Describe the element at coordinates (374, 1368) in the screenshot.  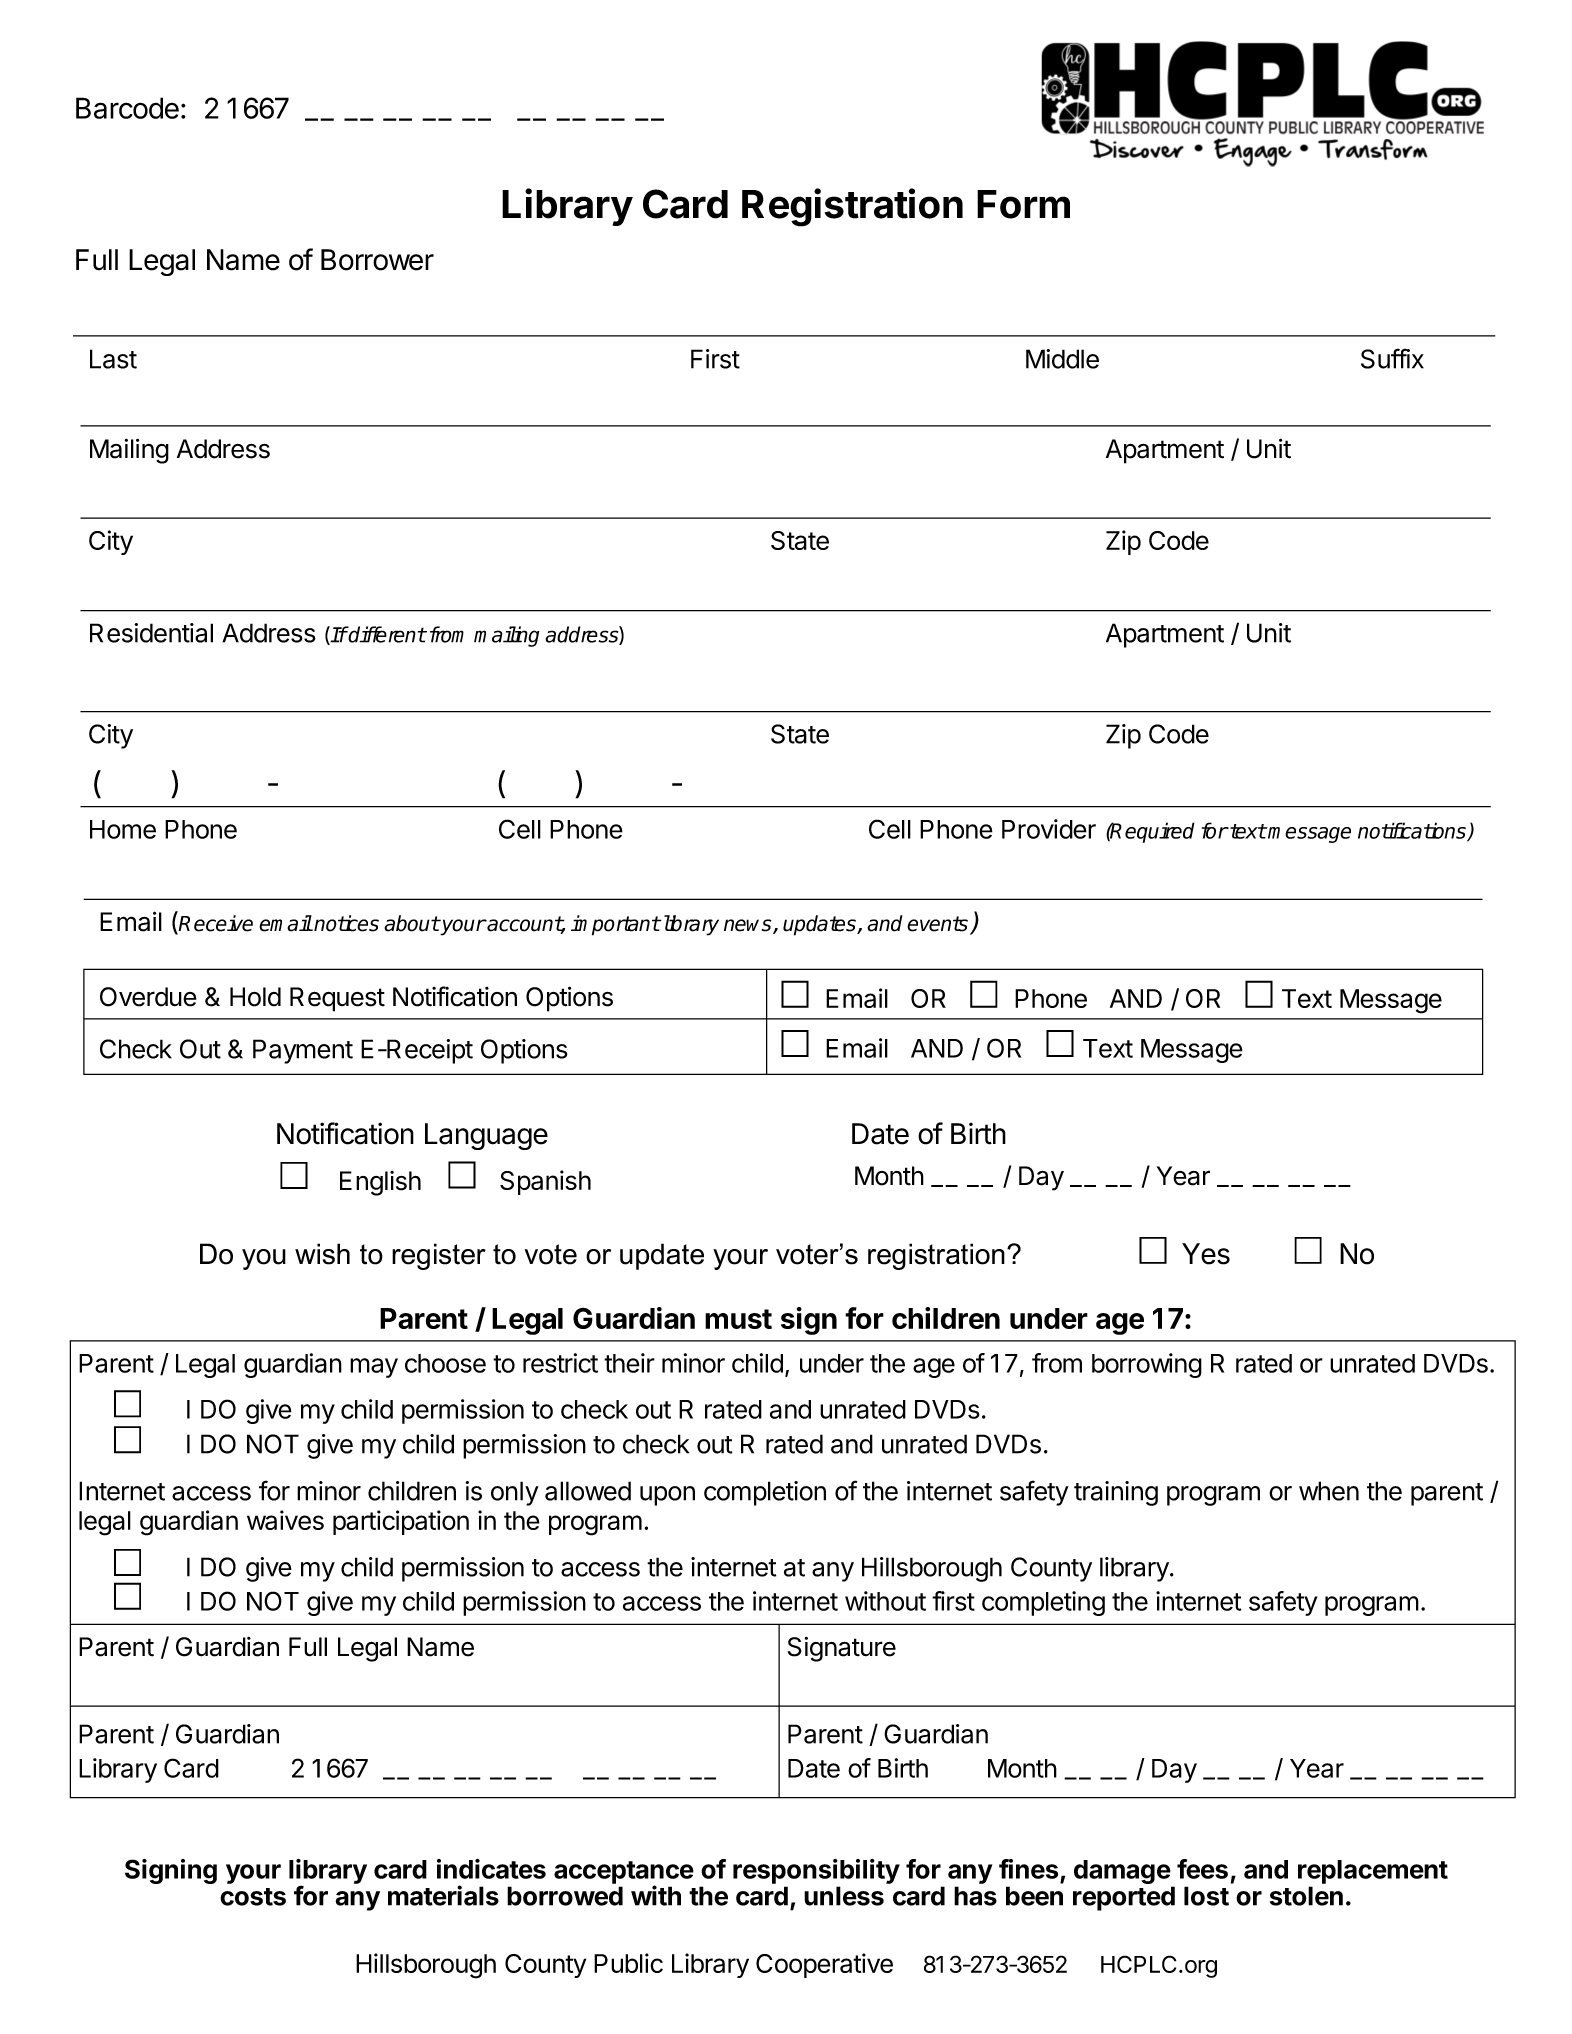
I see `may` at that location.
